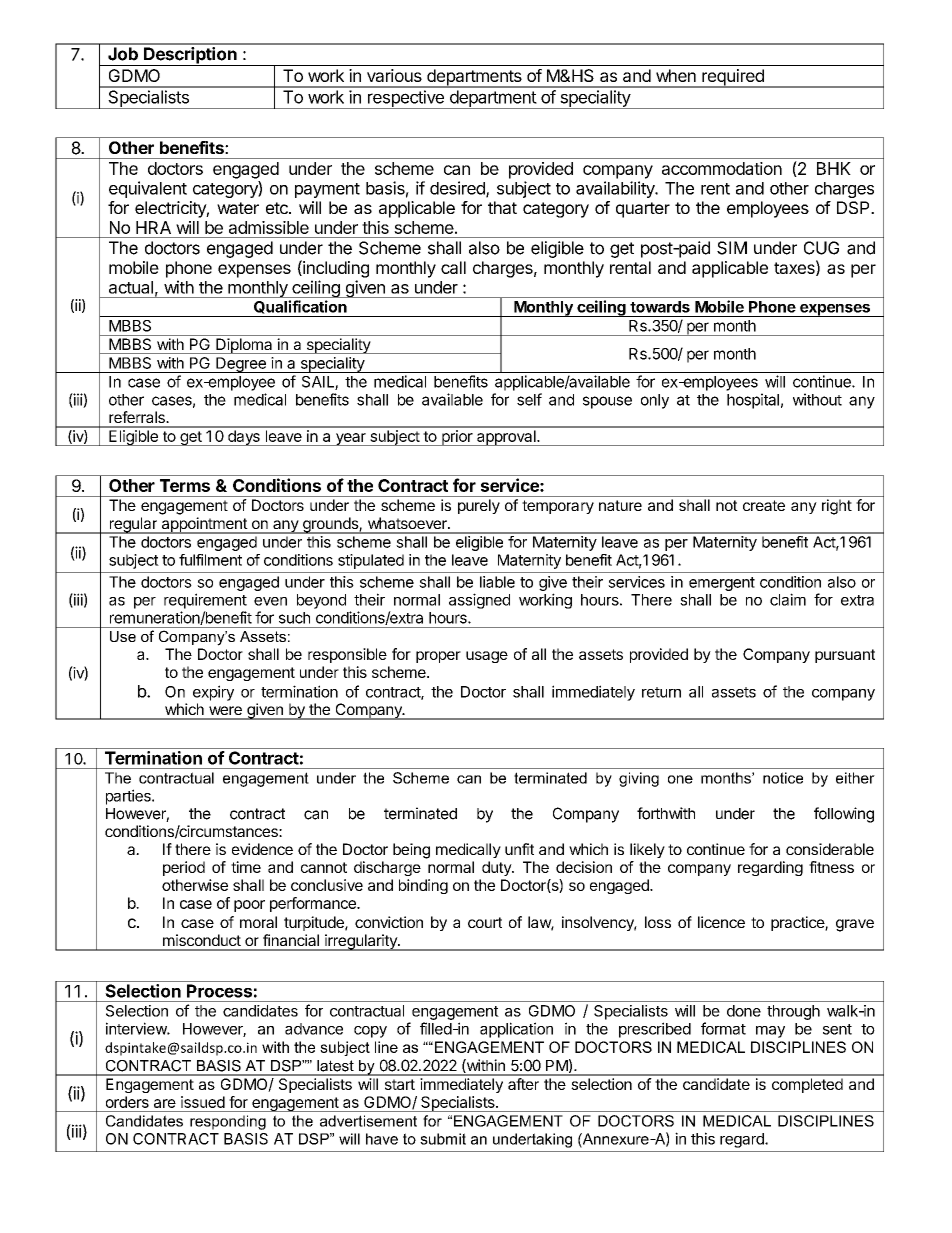 The image size is (952, 1233). Describe the element at coordinates (479, 601) in the screenshot. I see `assigned` at that location.
